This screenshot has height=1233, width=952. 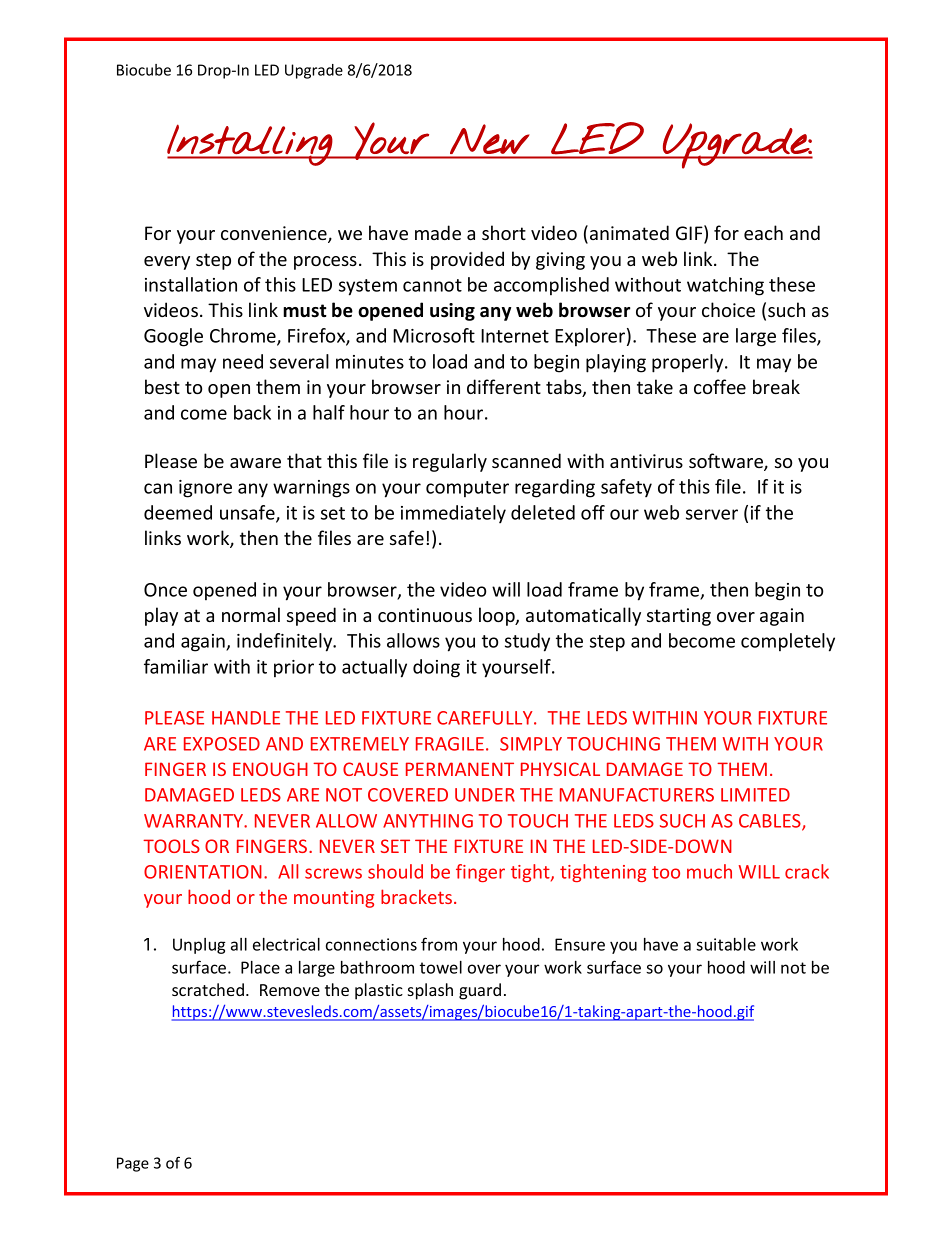 I want to click on Page, so click(x=133, y=1164).
